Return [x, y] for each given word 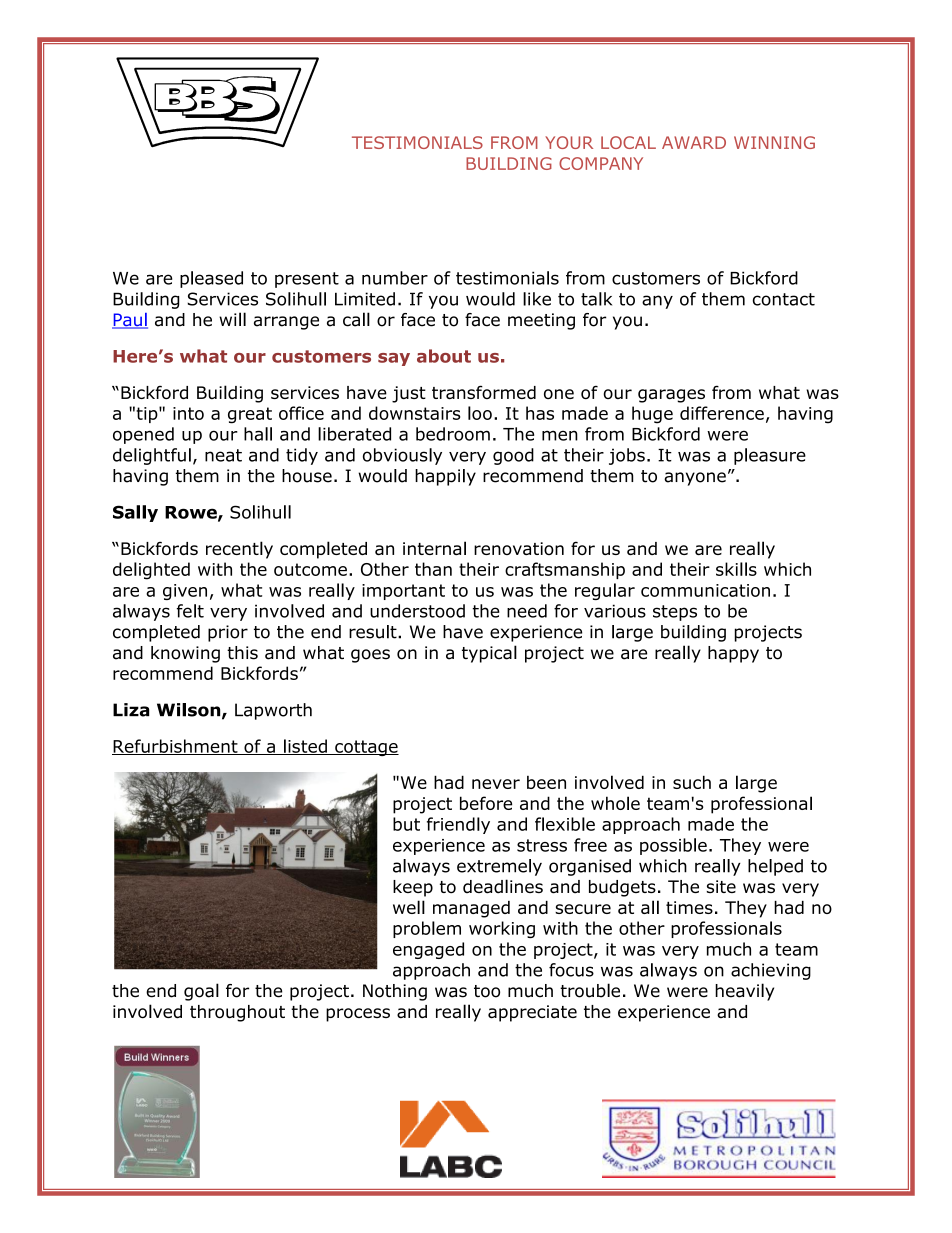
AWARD [694, 142]
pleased [211, 279]
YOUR [569, 142]
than [433, 569]
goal [201, 992]
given [185, 592]
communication [705, 590]
